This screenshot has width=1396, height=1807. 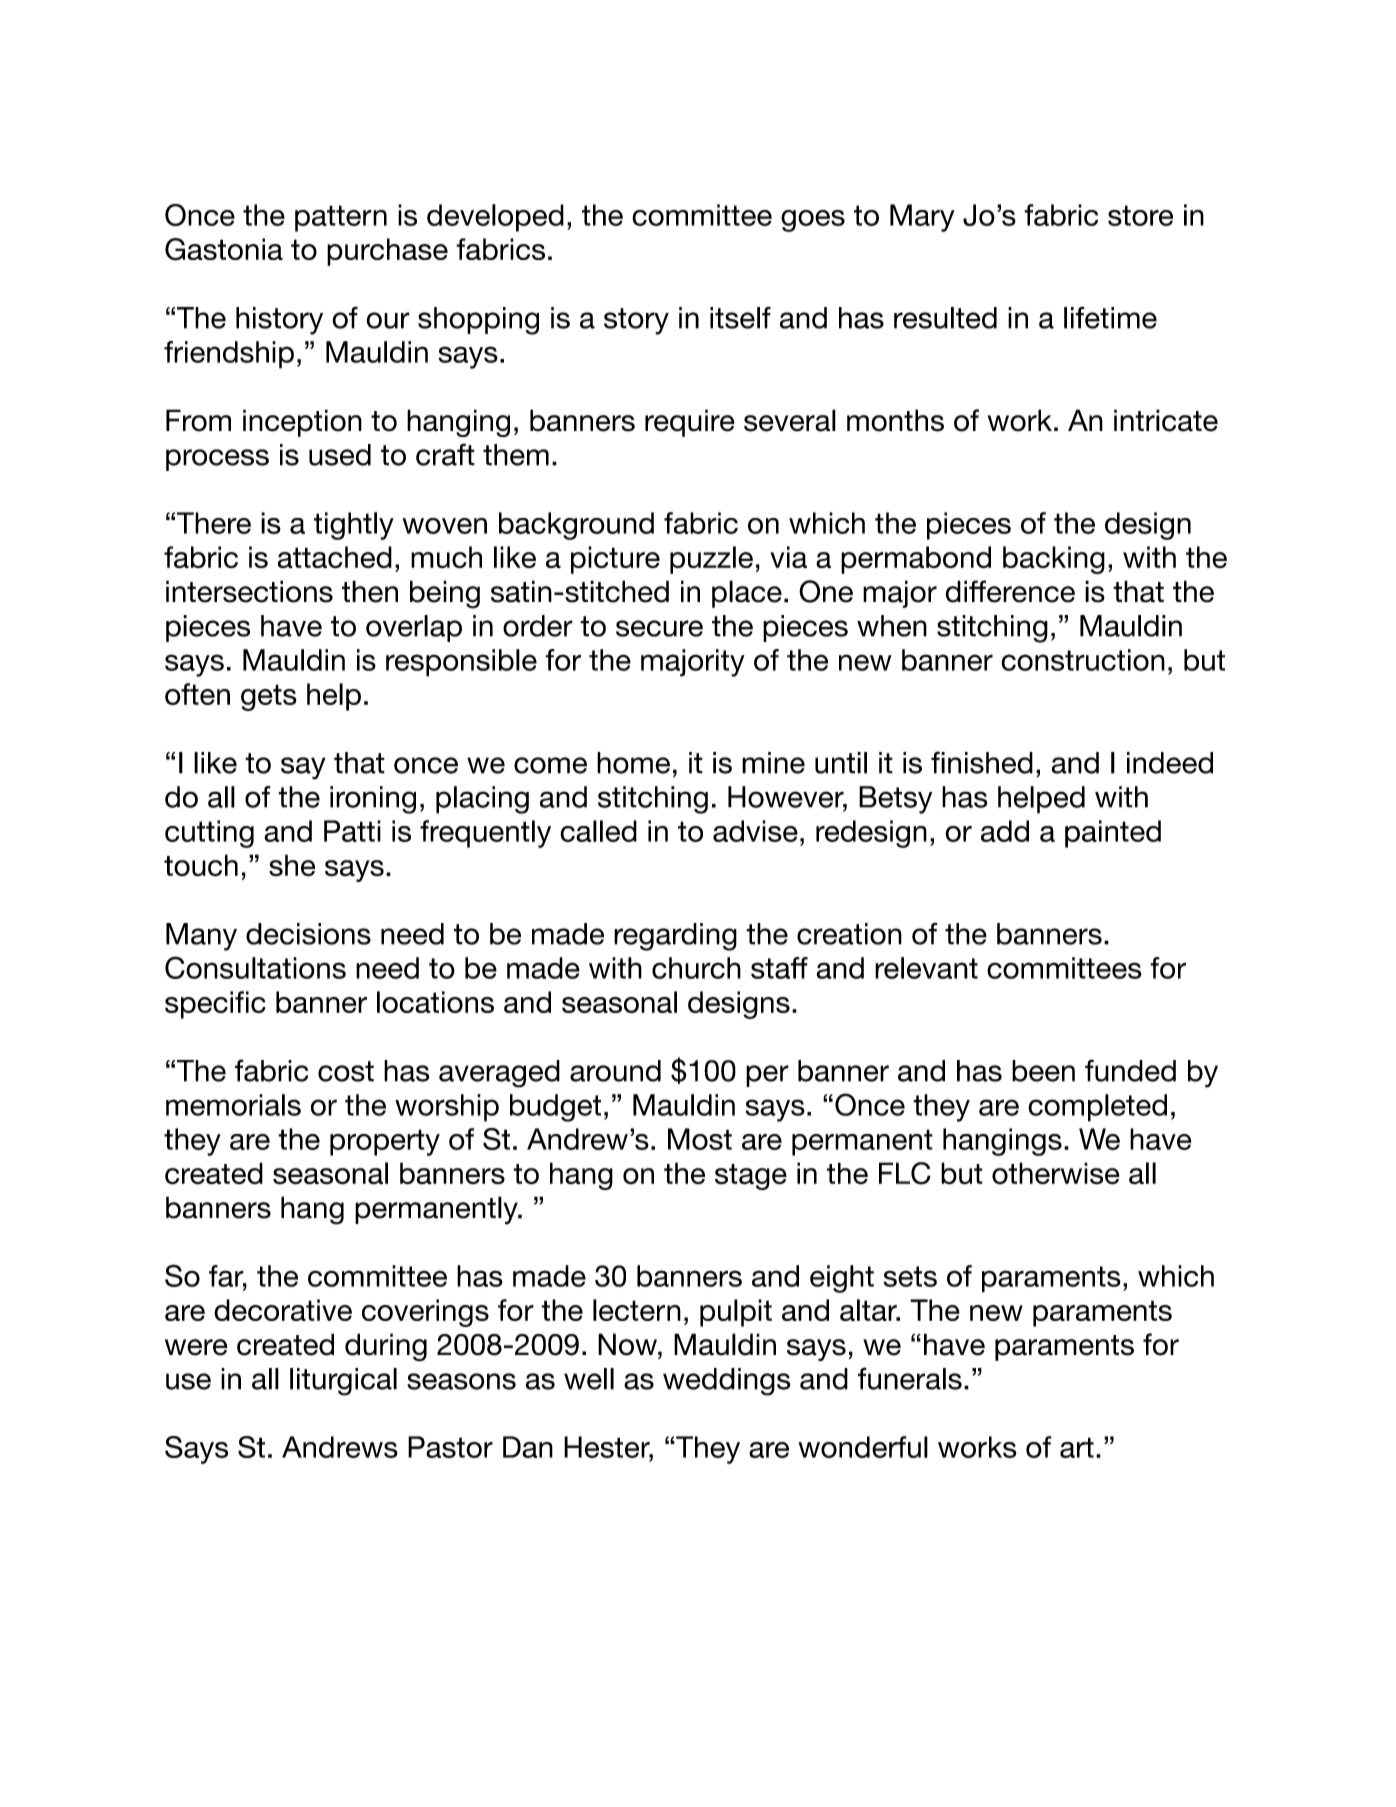 I want to click on liturgical, so click(x=343, y=1382).
